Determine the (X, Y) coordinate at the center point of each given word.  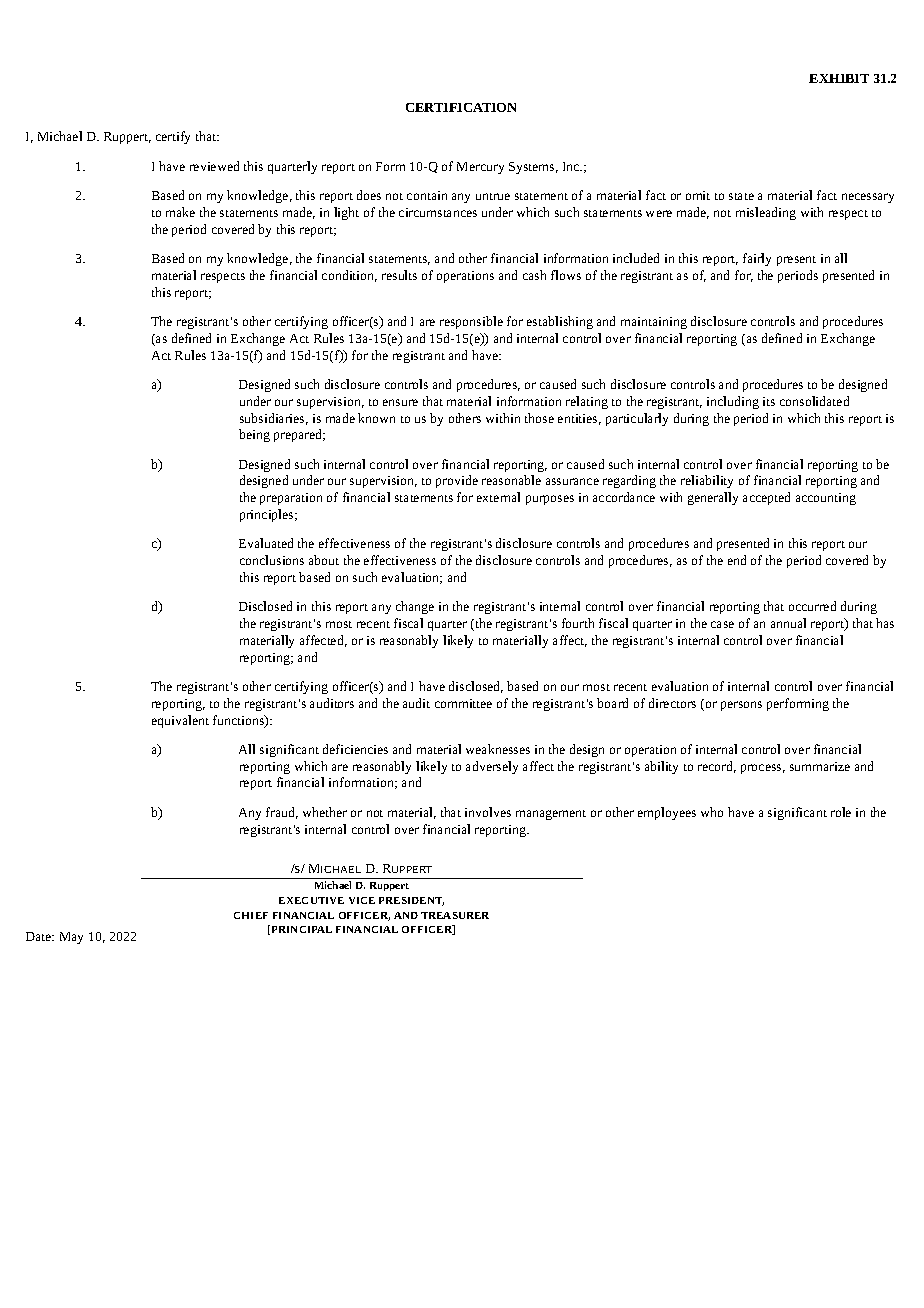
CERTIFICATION (461, 107)
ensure (400, 402)
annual (788, 623)
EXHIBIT (839, 78)
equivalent (180, 721)
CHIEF (251, 915)
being (254, 435)
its (769, 401)
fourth (578, 623)
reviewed (214, 166)
